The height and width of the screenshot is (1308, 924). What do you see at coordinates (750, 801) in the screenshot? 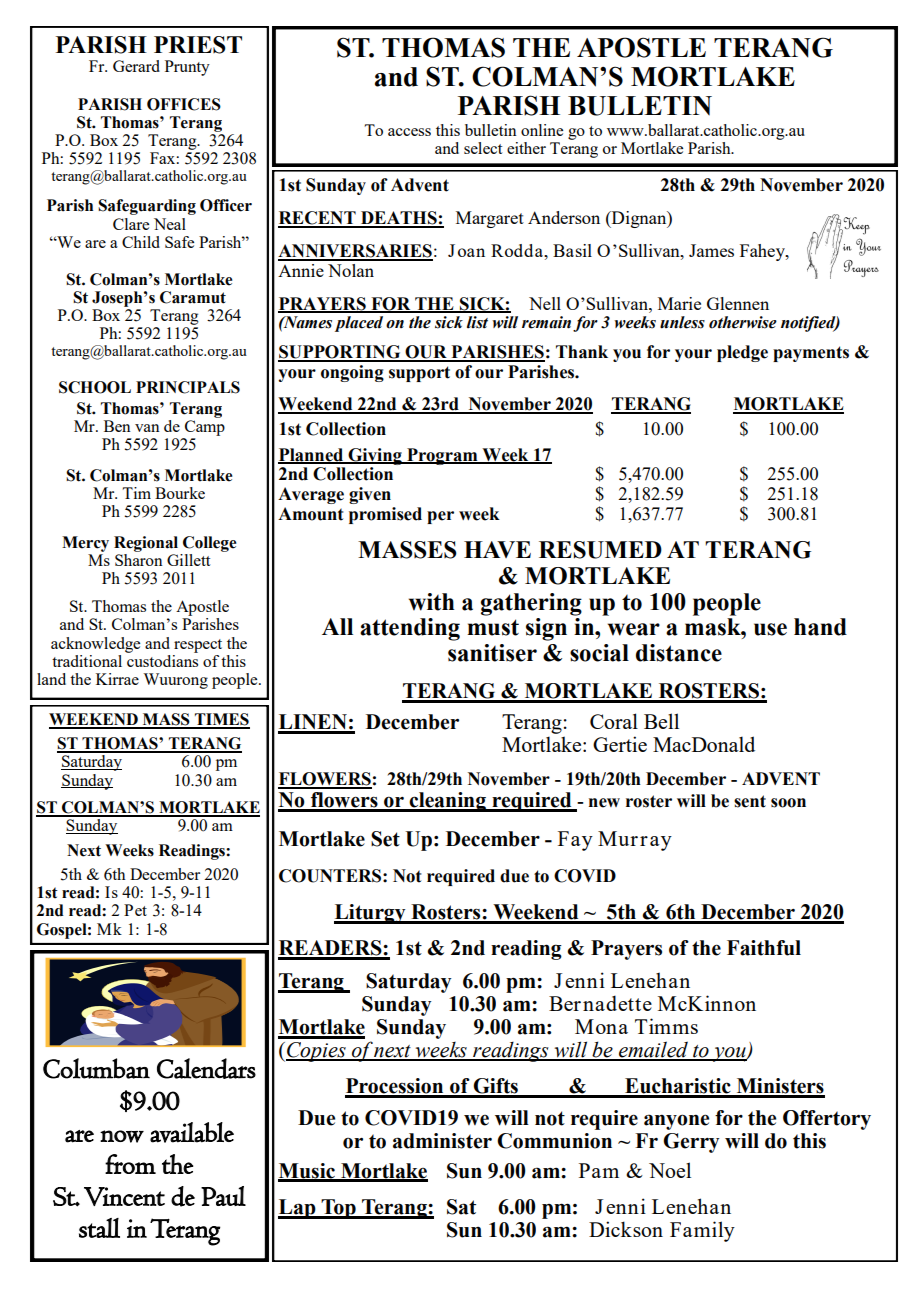
I see `sent` at bounding box center [750, 801].
